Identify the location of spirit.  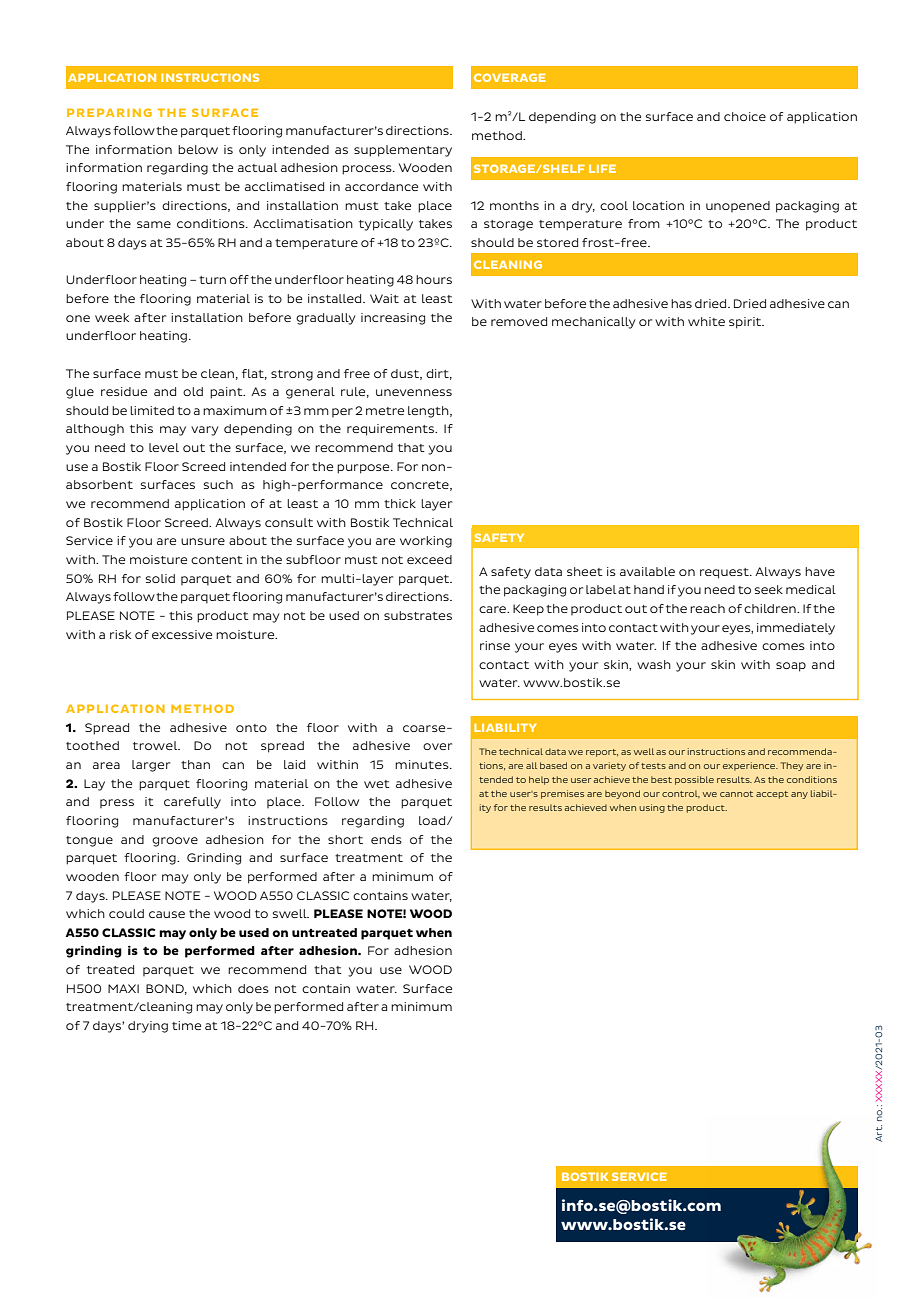
(746, 323).
